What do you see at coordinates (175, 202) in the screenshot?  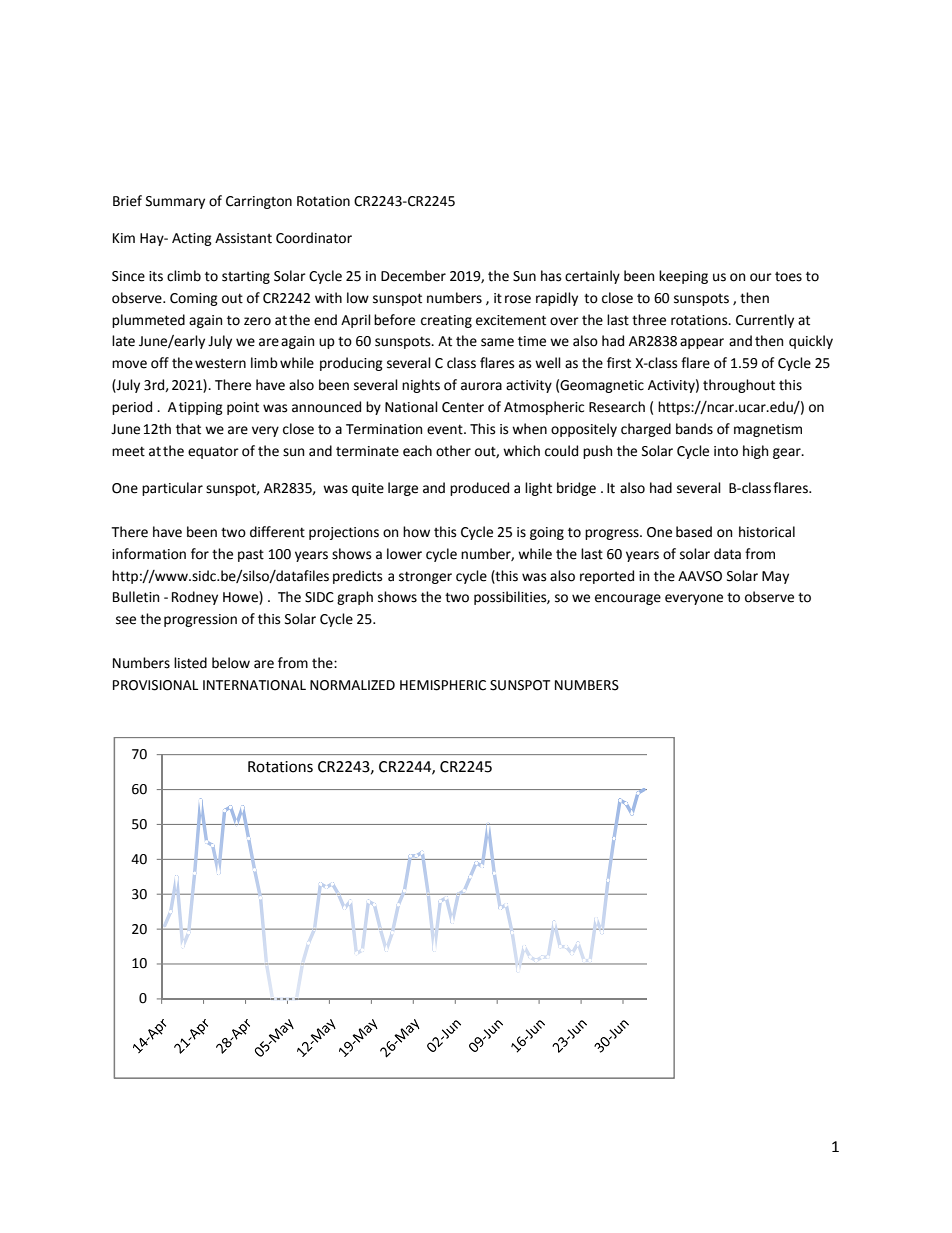 I see `Summary` at bounding box center [175, 202].
